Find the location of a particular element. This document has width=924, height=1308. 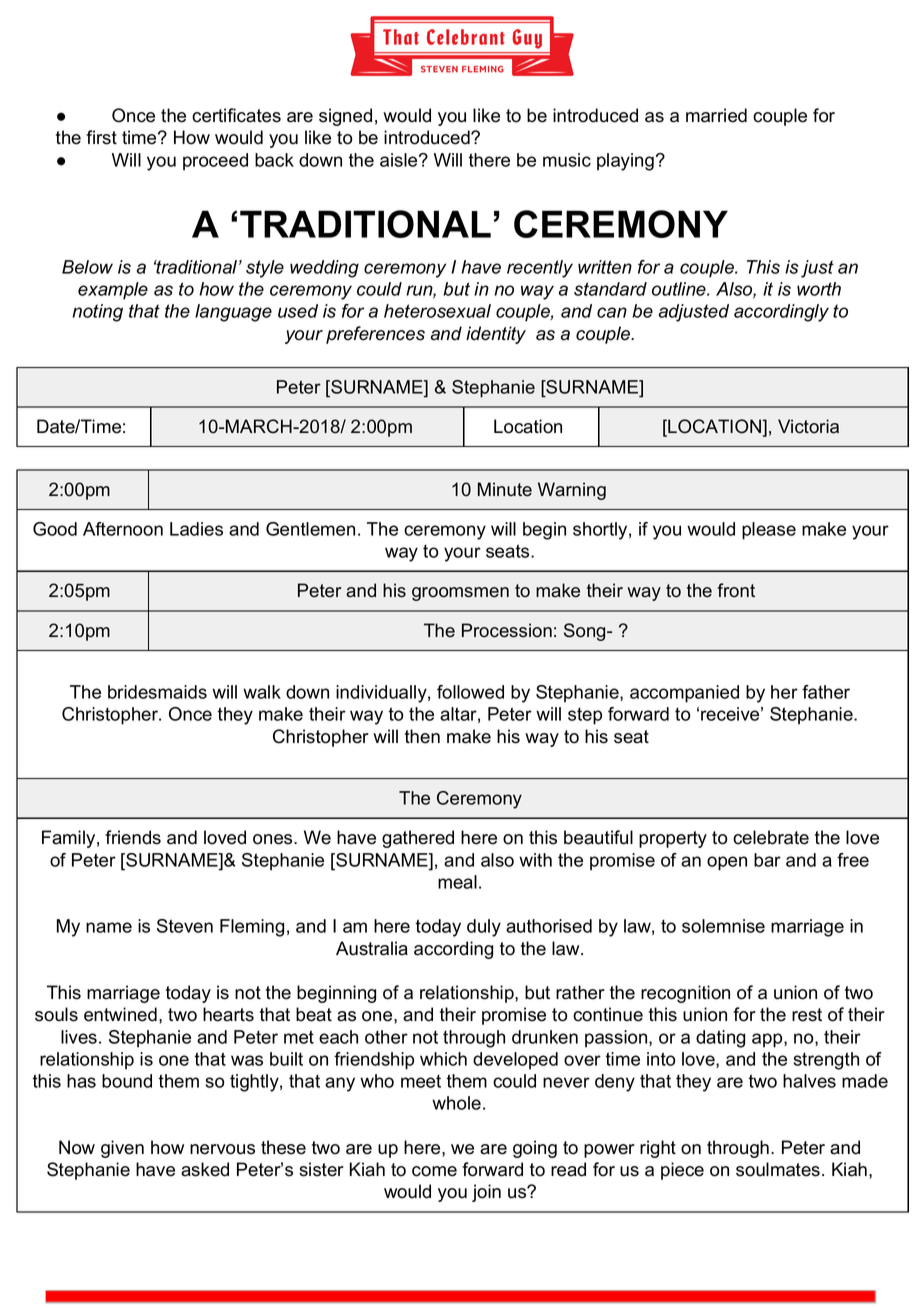

followed is located at coordinates (470, 692).
